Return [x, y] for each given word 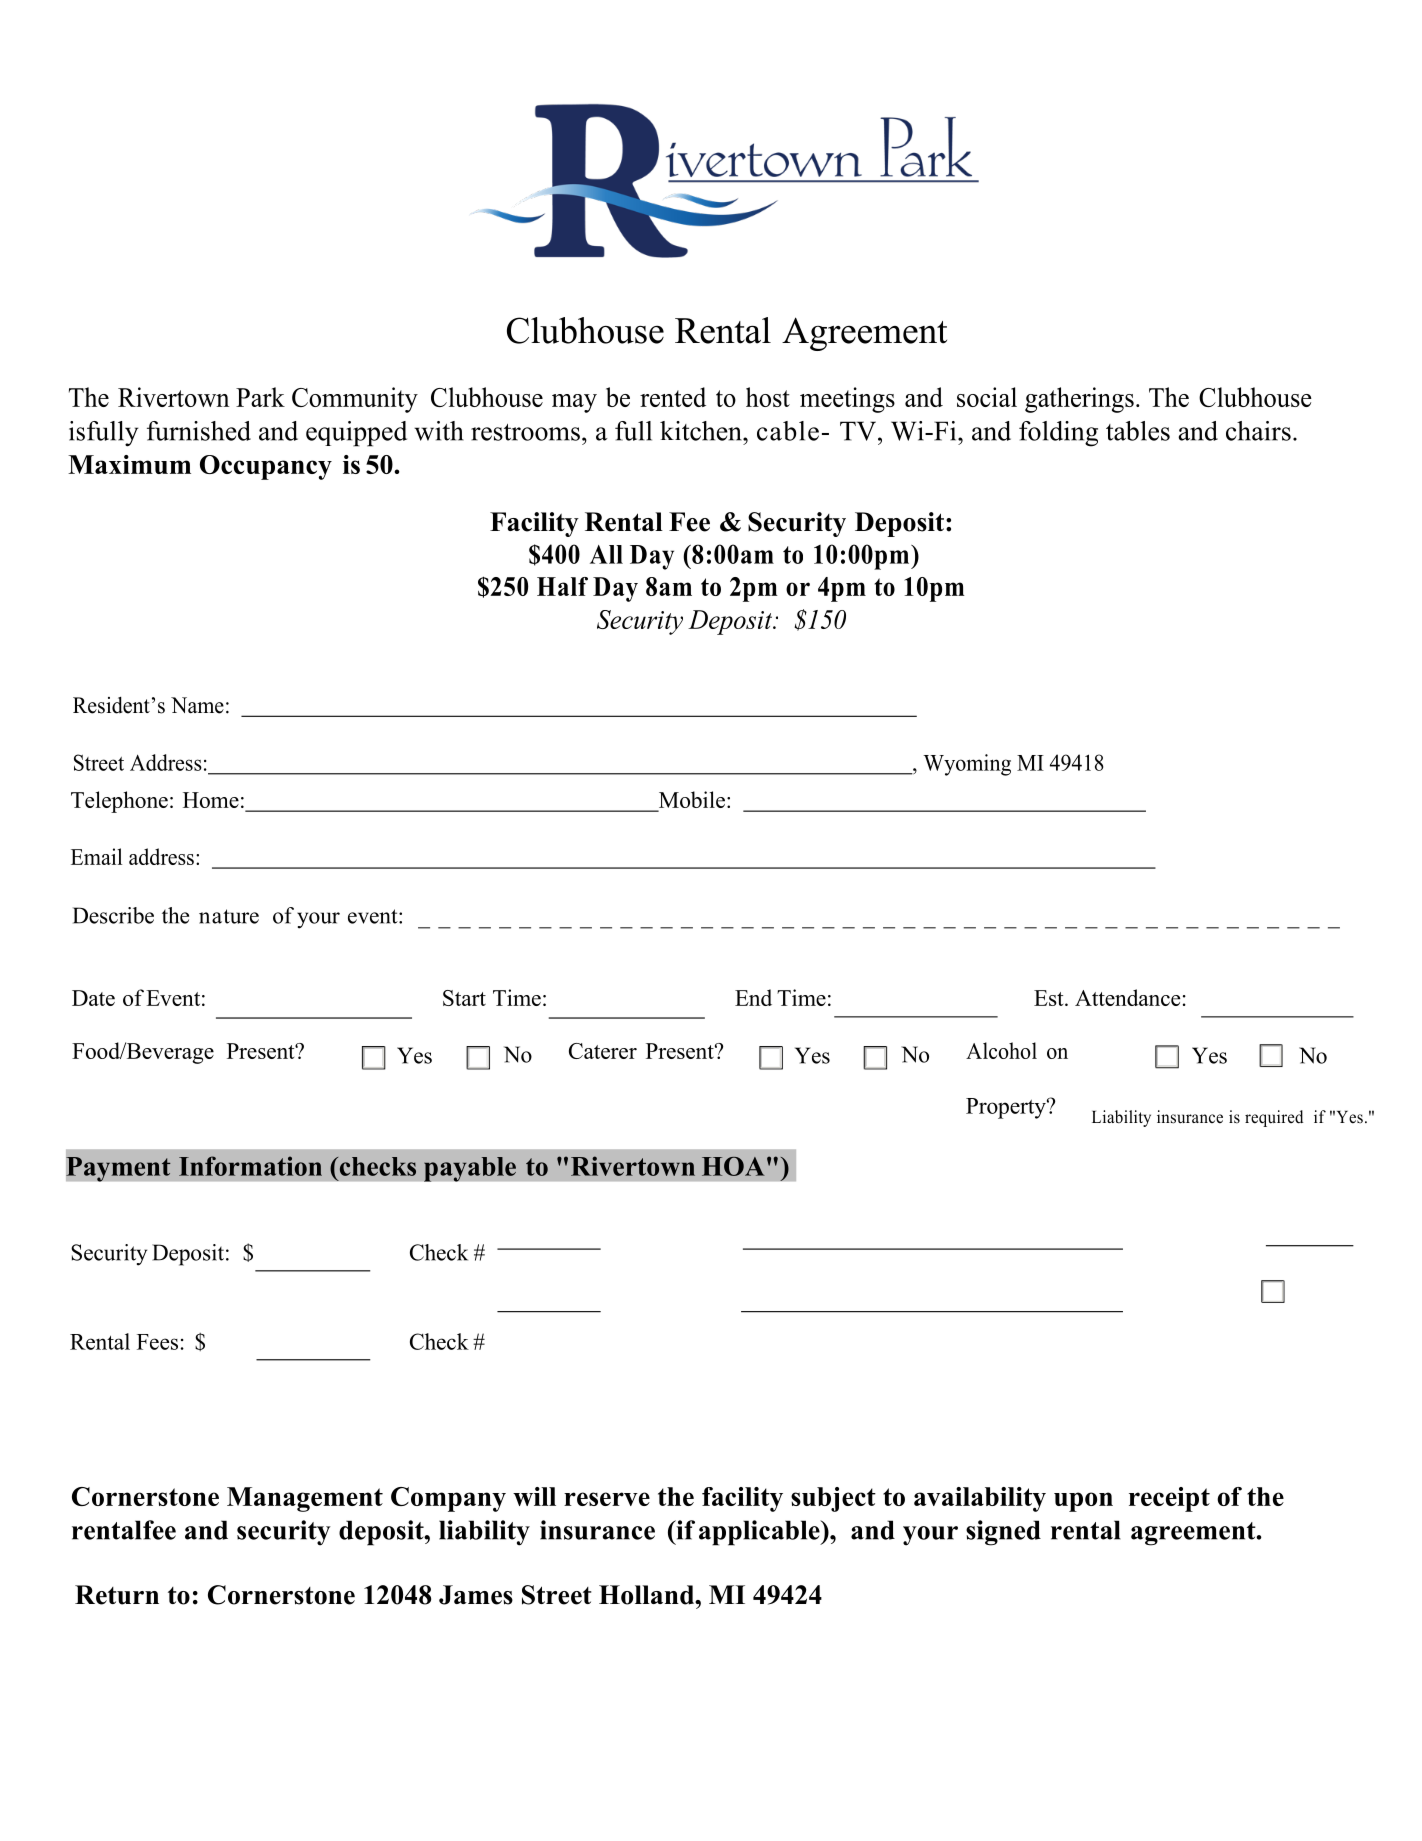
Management [305, 1499]
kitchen [702, 431]
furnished [199, 431]
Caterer [603, 1051]
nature [229, 916]
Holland [647, 1595]
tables [1138, 431]
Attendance [1127, 997]
